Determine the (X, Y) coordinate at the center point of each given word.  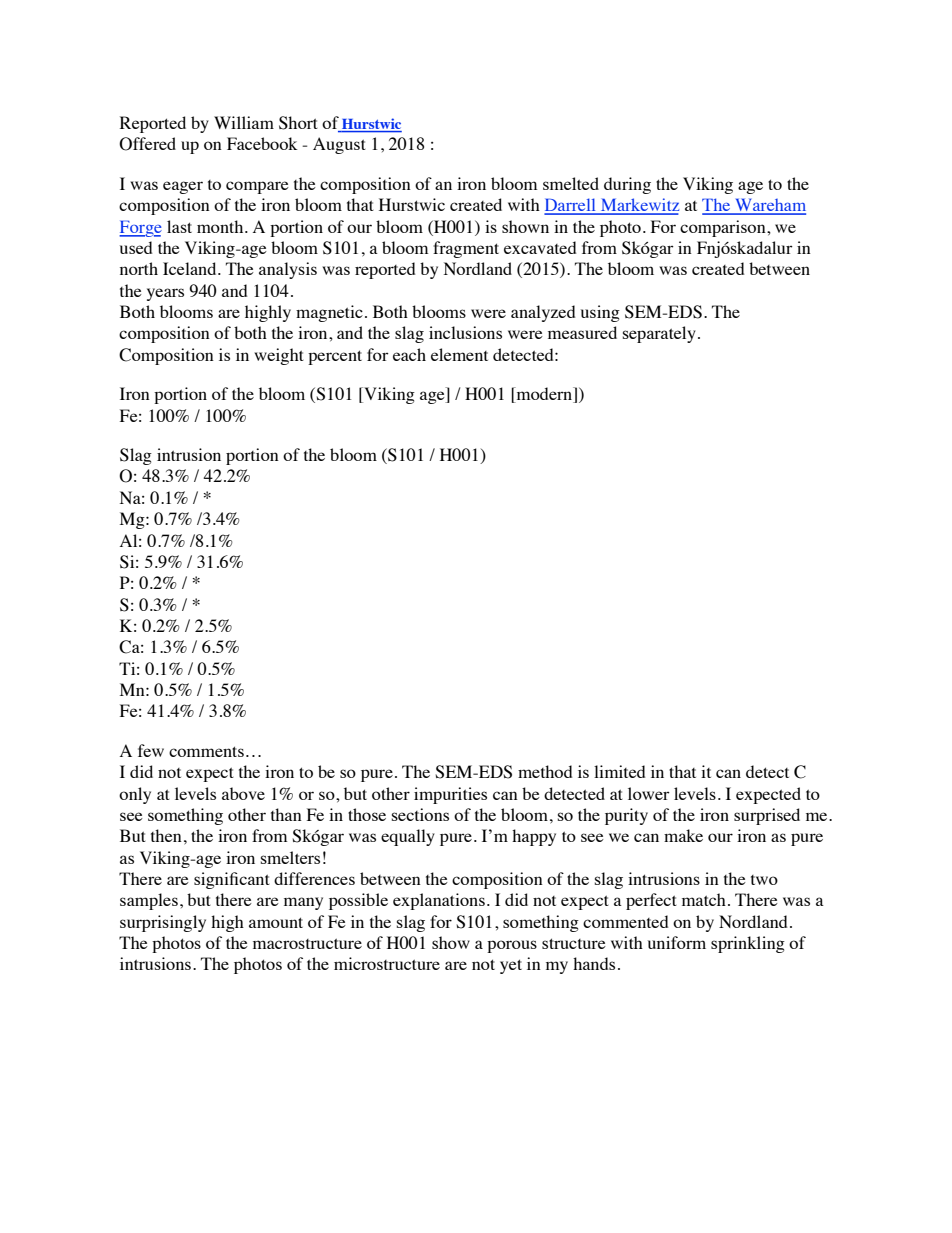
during (627, 185)
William (244, 122)
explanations (439, 901)
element (459, 354)
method (545, 771)
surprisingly (163, 923)
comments (206, 751)
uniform (677, 942)
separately (659, 334)
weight (279, 356)
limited (619, 771)
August (339, 145)
